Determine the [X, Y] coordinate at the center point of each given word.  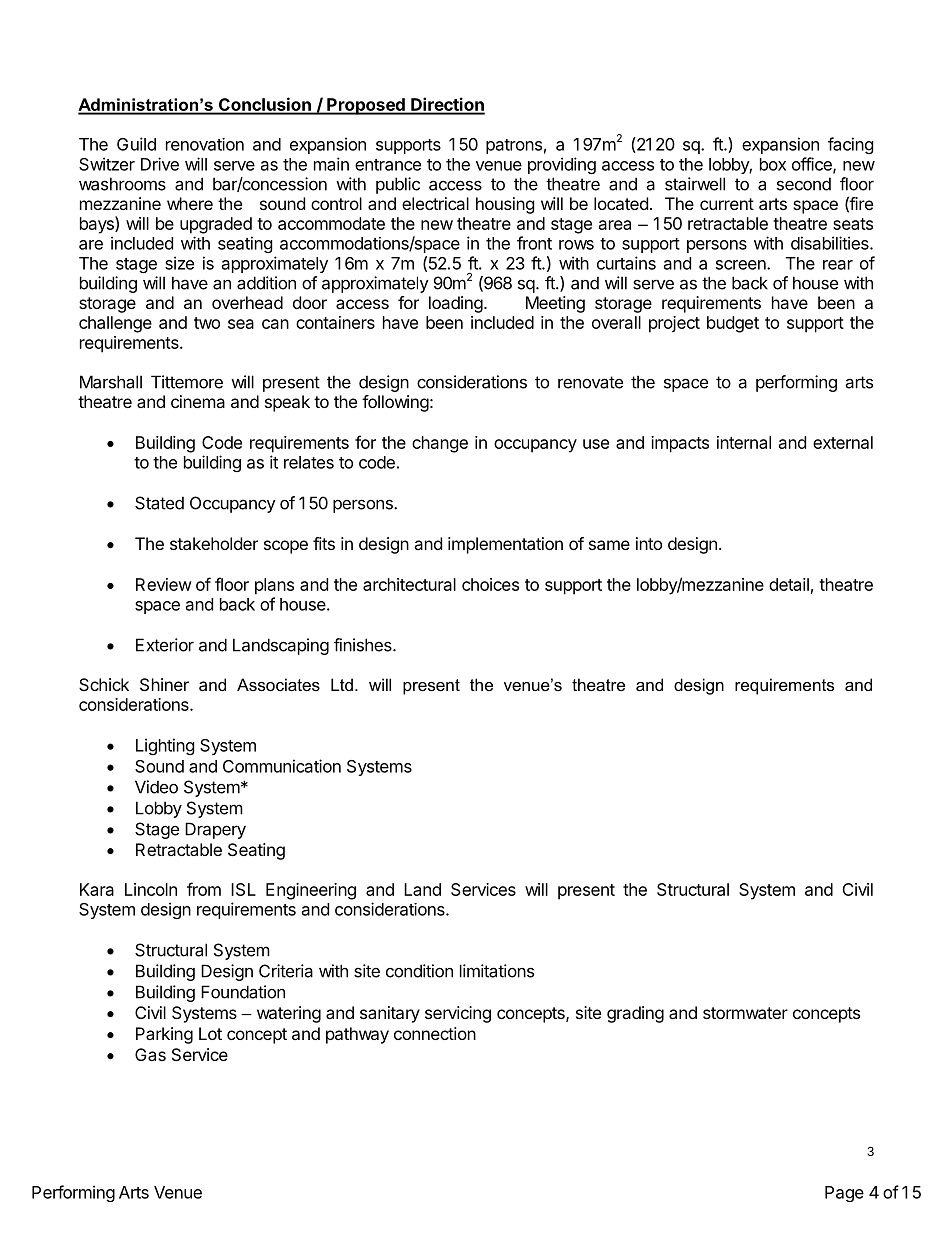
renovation [205, 144]
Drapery [215, 830]
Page [844, 1194]
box [773, 164]
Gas [150, 1054]
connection [435, 1033]
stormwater [745, 1013]
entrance [388, 165]
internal [744, 442]
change [440, 444]
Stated [159, 503]
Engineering [311, 891]
